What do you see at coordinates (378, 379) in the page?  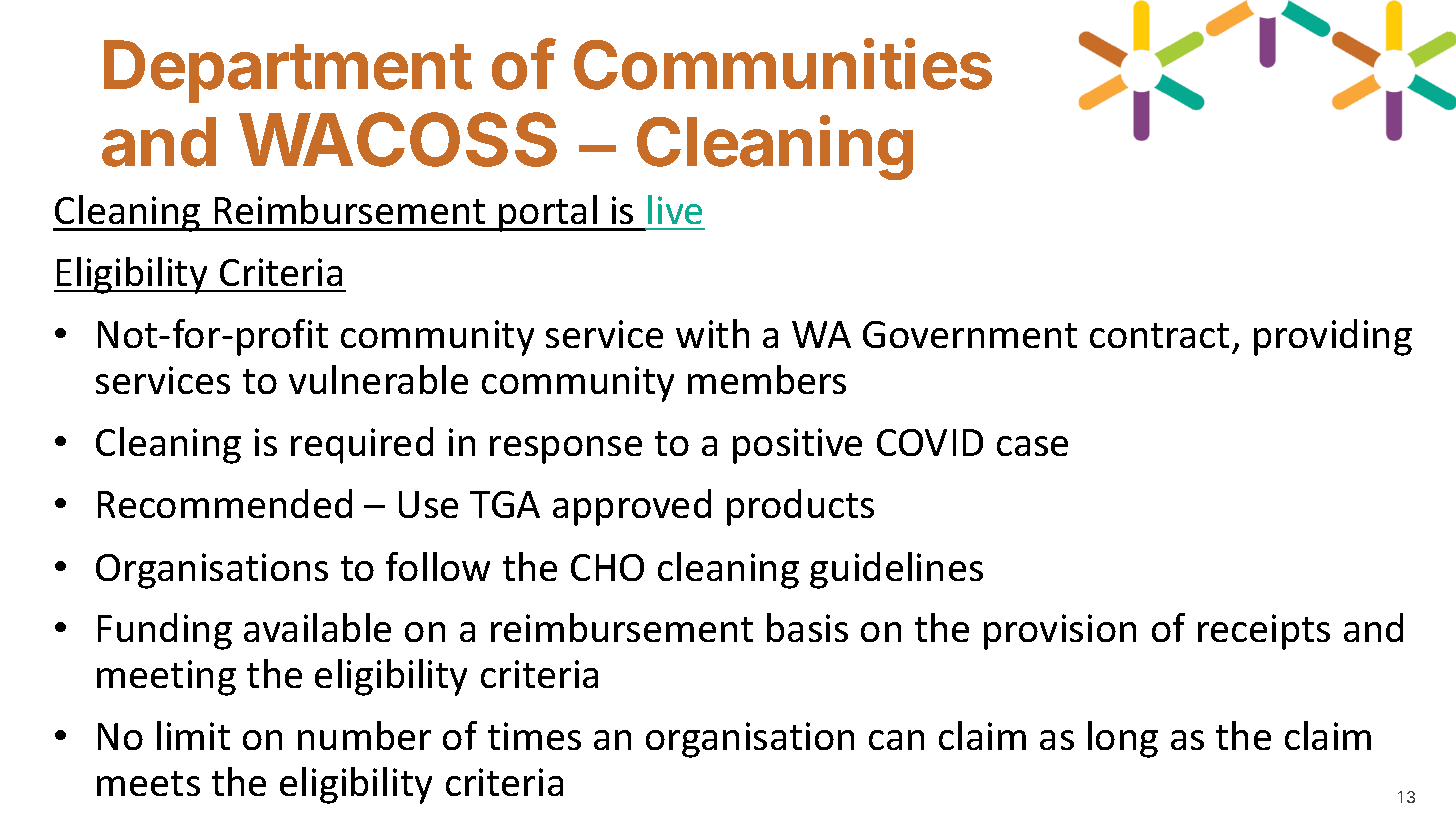 I see `vulnerable` at bounding box center [378, 379].
